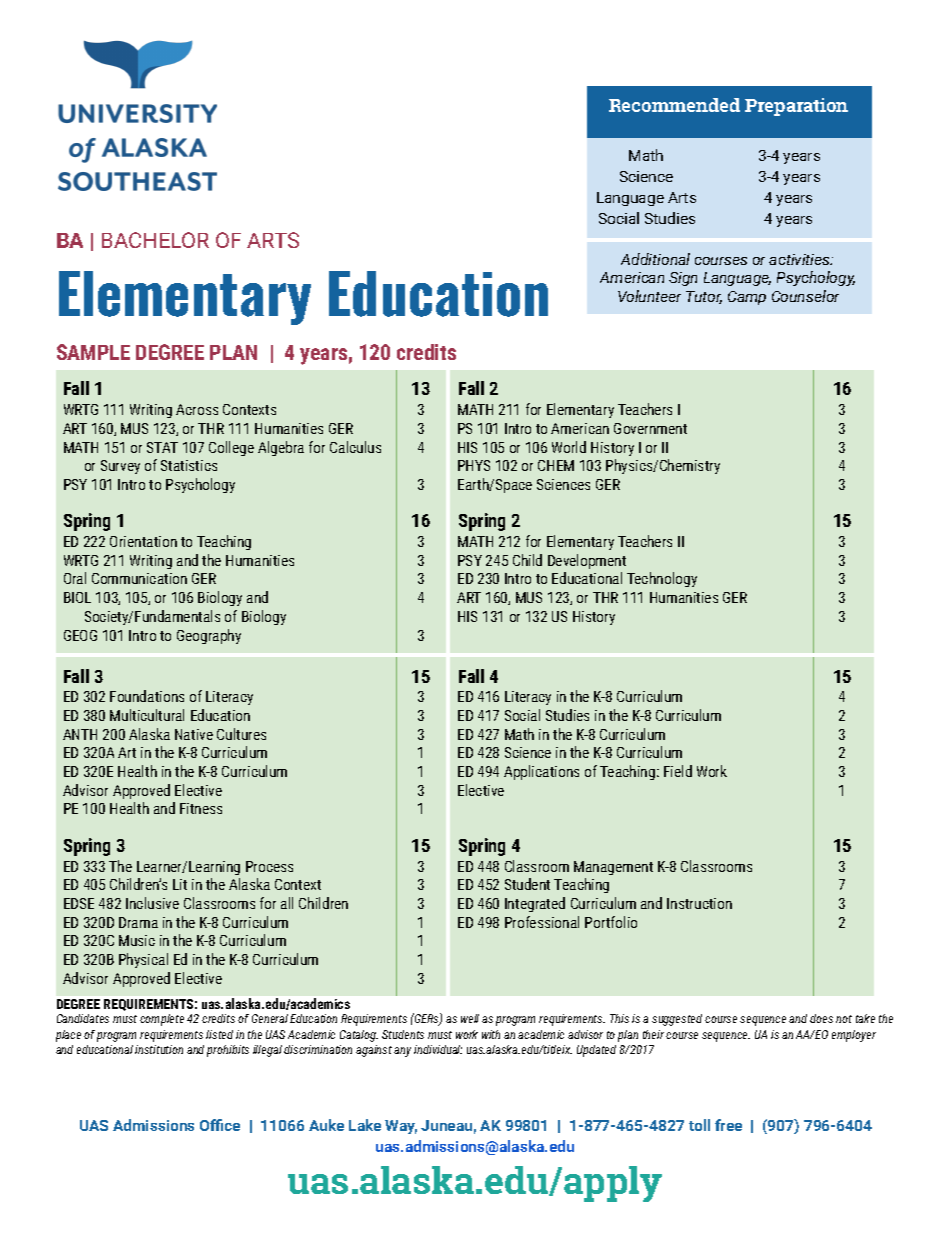  I want to click on BACHELOR, so click(155, 240).
